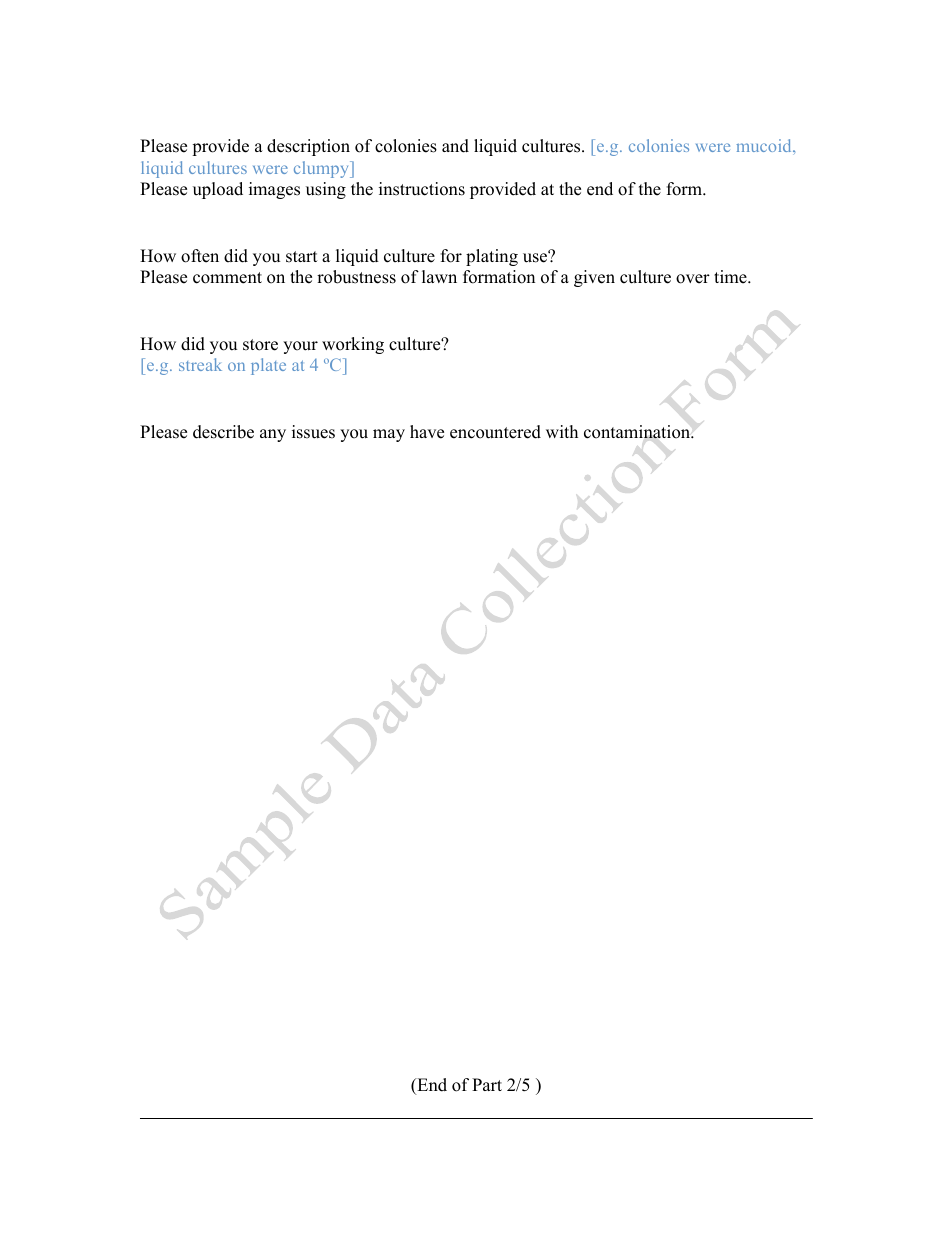 The image size is (952, 1233). What do you see at coordinates (455, 146) in the page?
I see `and` at bounding box center [455, 146].
